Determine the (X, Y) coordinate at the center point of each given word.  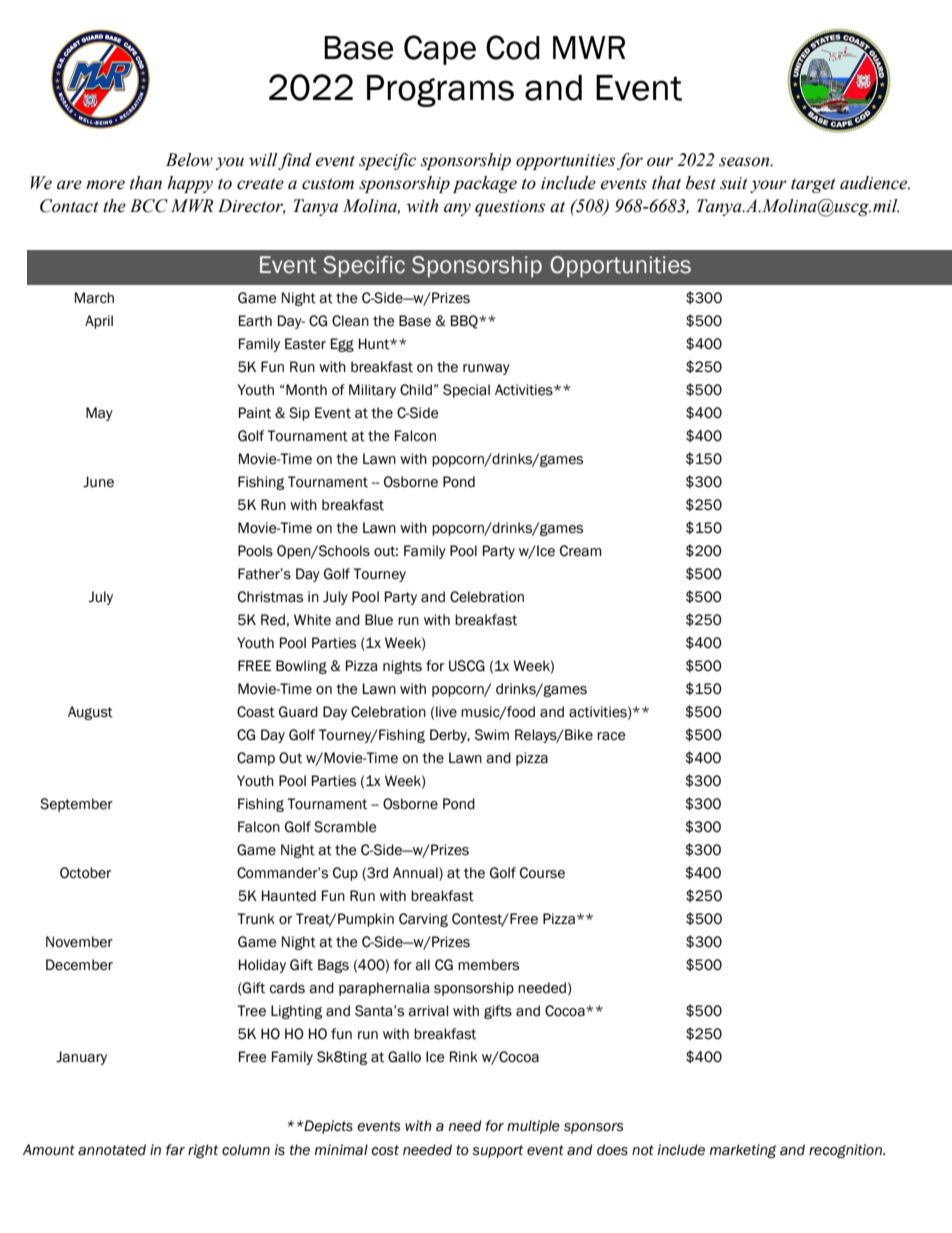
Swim (492, 735)
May (99, 414)
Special (466, 391)
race (611, 736)
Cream (581, 551)
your (768, 186)
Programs (440, 91)
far (175, 1150)
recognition (846, 1151)
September (76, 805)
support (497, 1151)
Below (189, 160)
